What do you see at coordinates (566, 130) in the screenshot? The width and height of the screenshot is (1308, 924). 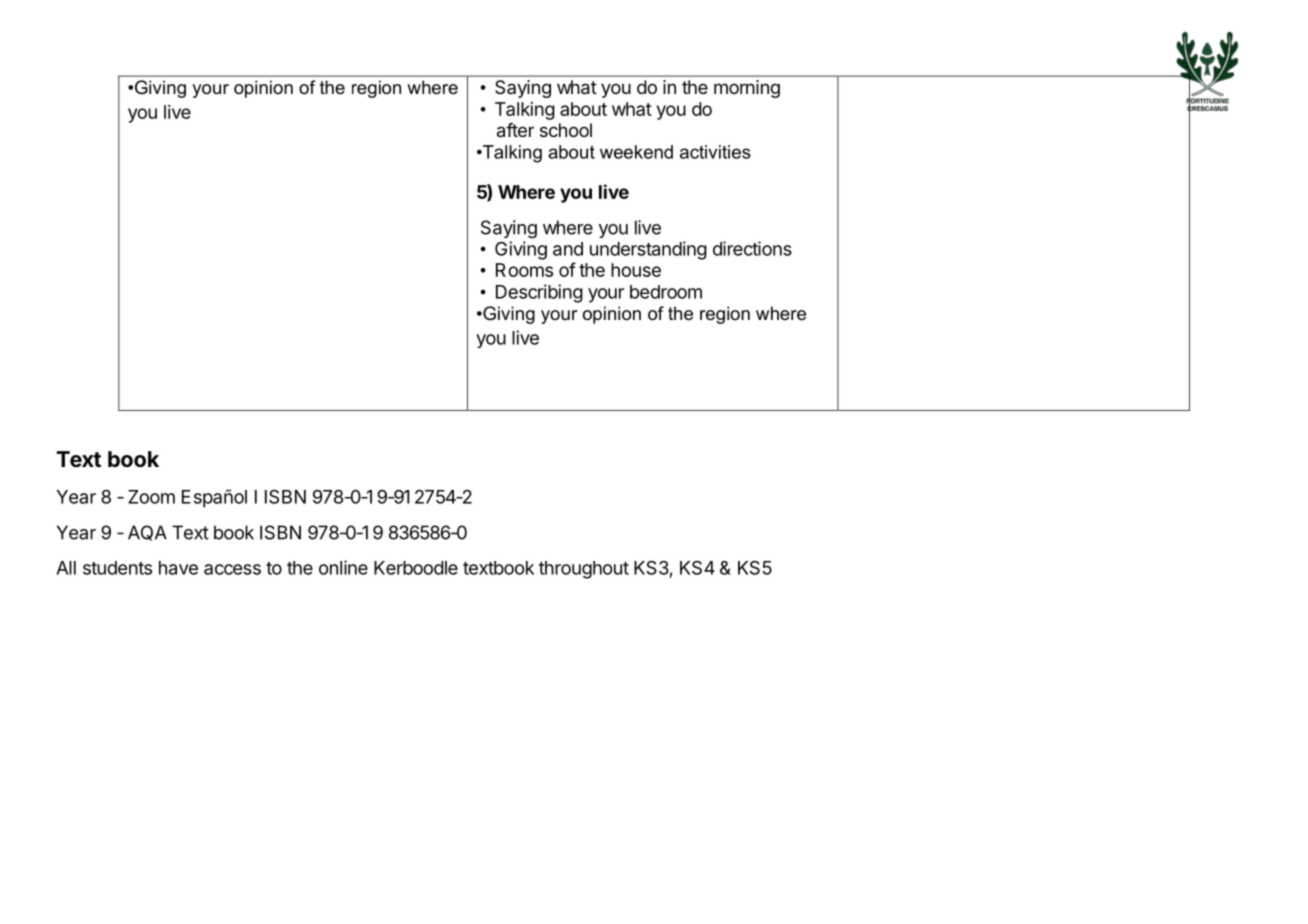 I see `school` at bounding box center [566, 130].
